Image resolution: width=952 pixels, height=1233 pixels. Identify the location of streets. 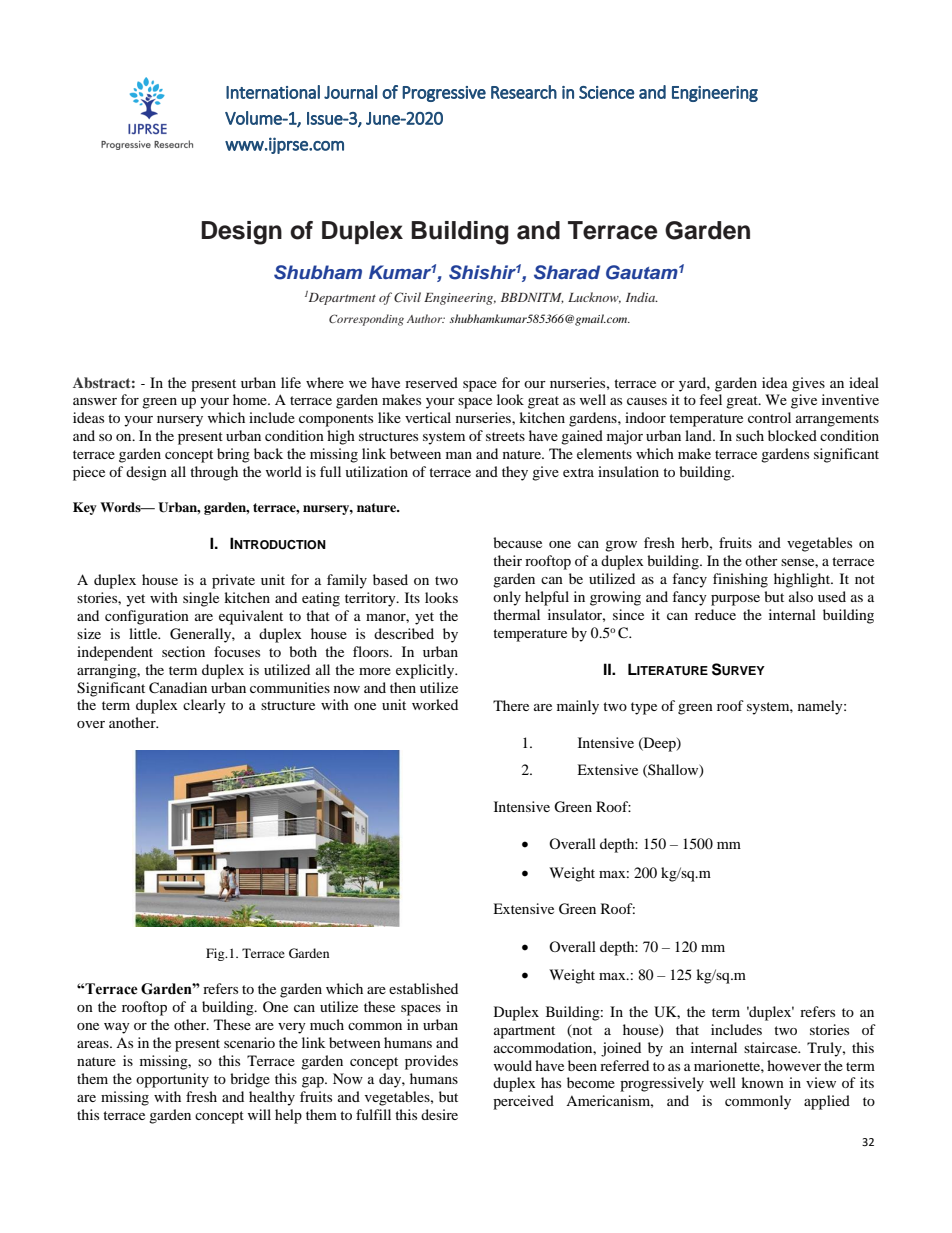
(505, 436).
